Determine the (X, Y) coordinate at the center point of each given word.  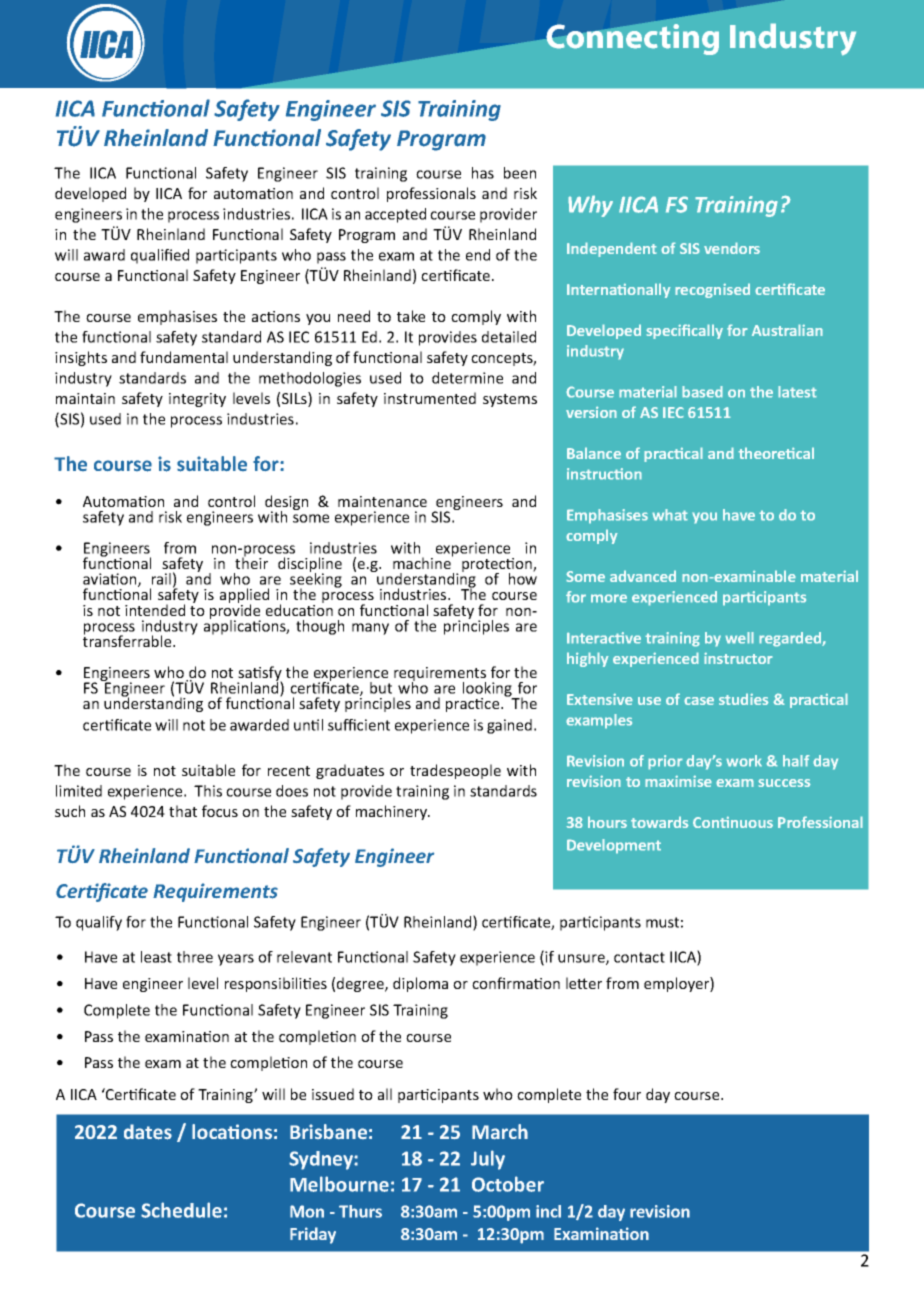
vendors (732, 248)
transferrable (128, 640)
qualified (160, 256)
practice (474, 705)
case (699, 701)
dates (148, 1132)
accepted (395, 215)
